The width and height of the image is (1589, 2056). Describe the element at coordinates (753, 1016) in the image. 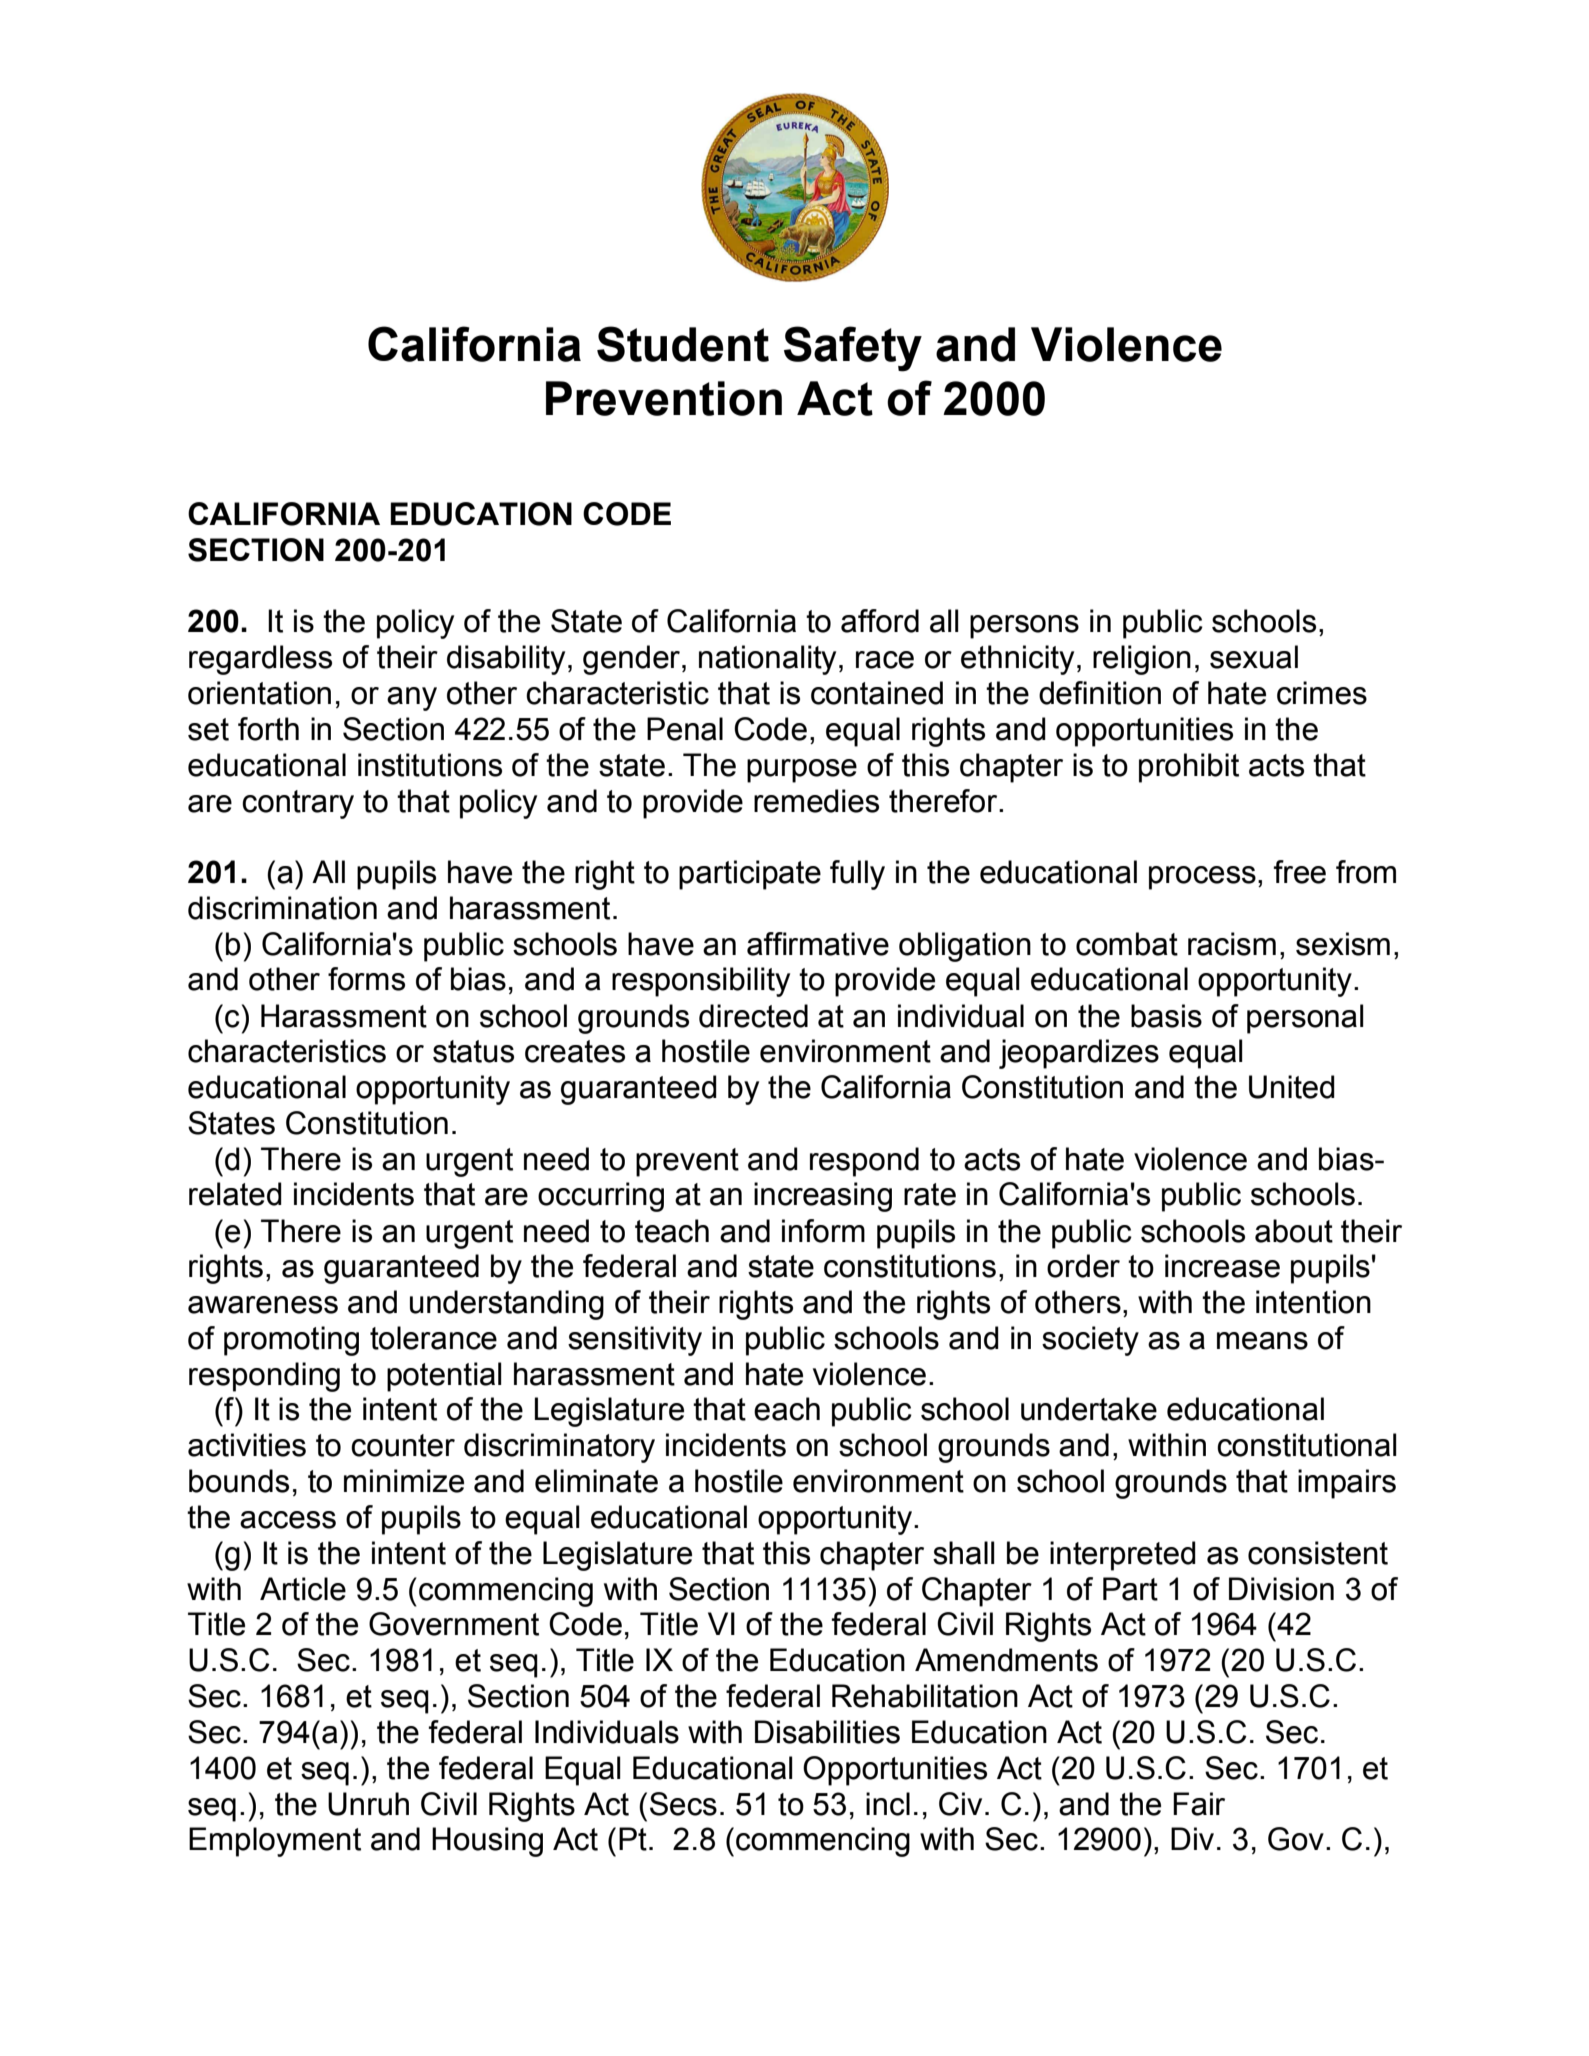

I see `directed` at that location.
